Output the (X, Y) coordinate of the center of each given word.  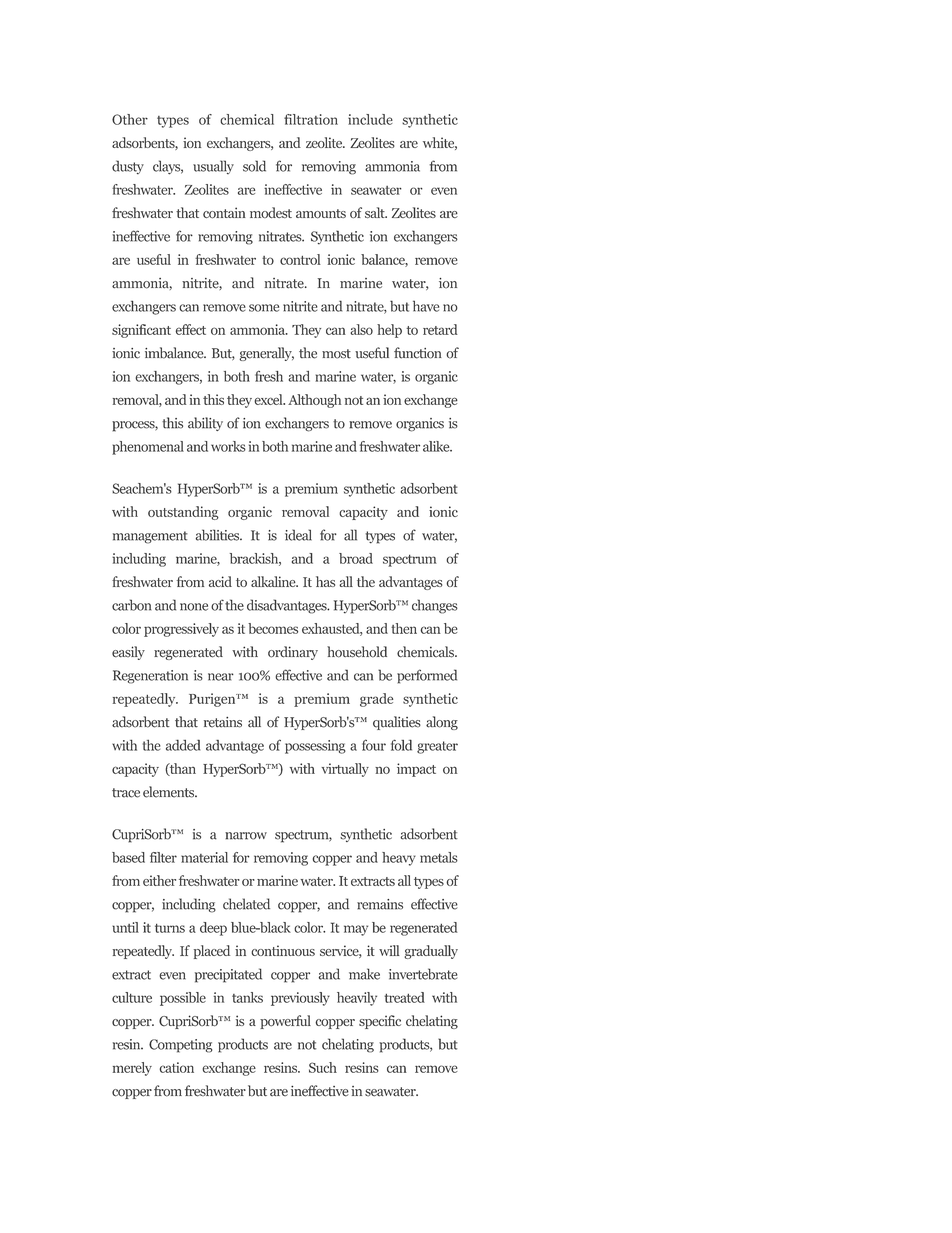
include (370, 119)
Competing (180, 1046)
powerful (285, 1022)
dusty (128, 167)
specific (380, 1022)
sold (254, 166)
